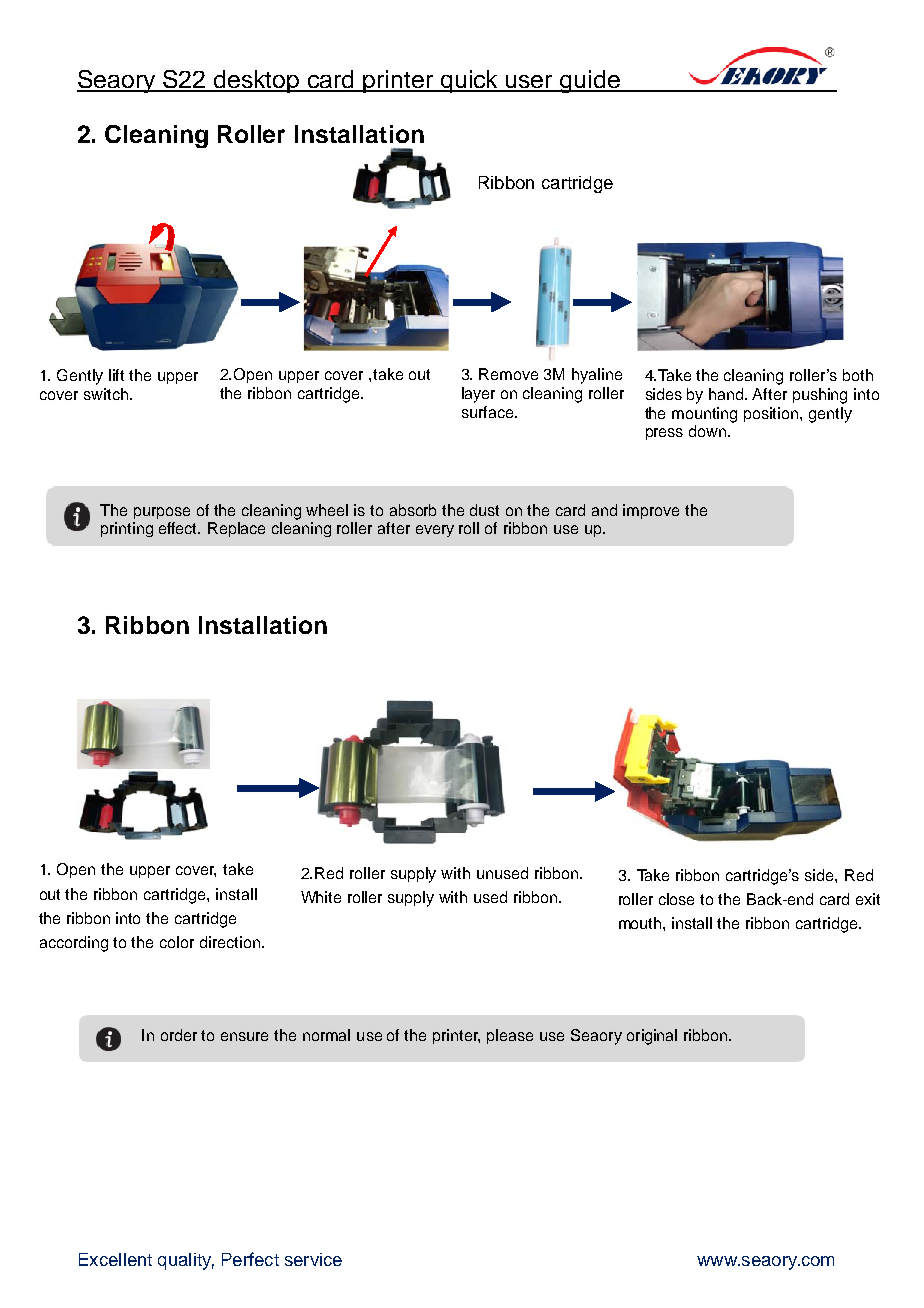 The image size is (924, 1308). Describe the element at coordinates (115, 1259) in the screenshot. I see `Excellent` at that location.
